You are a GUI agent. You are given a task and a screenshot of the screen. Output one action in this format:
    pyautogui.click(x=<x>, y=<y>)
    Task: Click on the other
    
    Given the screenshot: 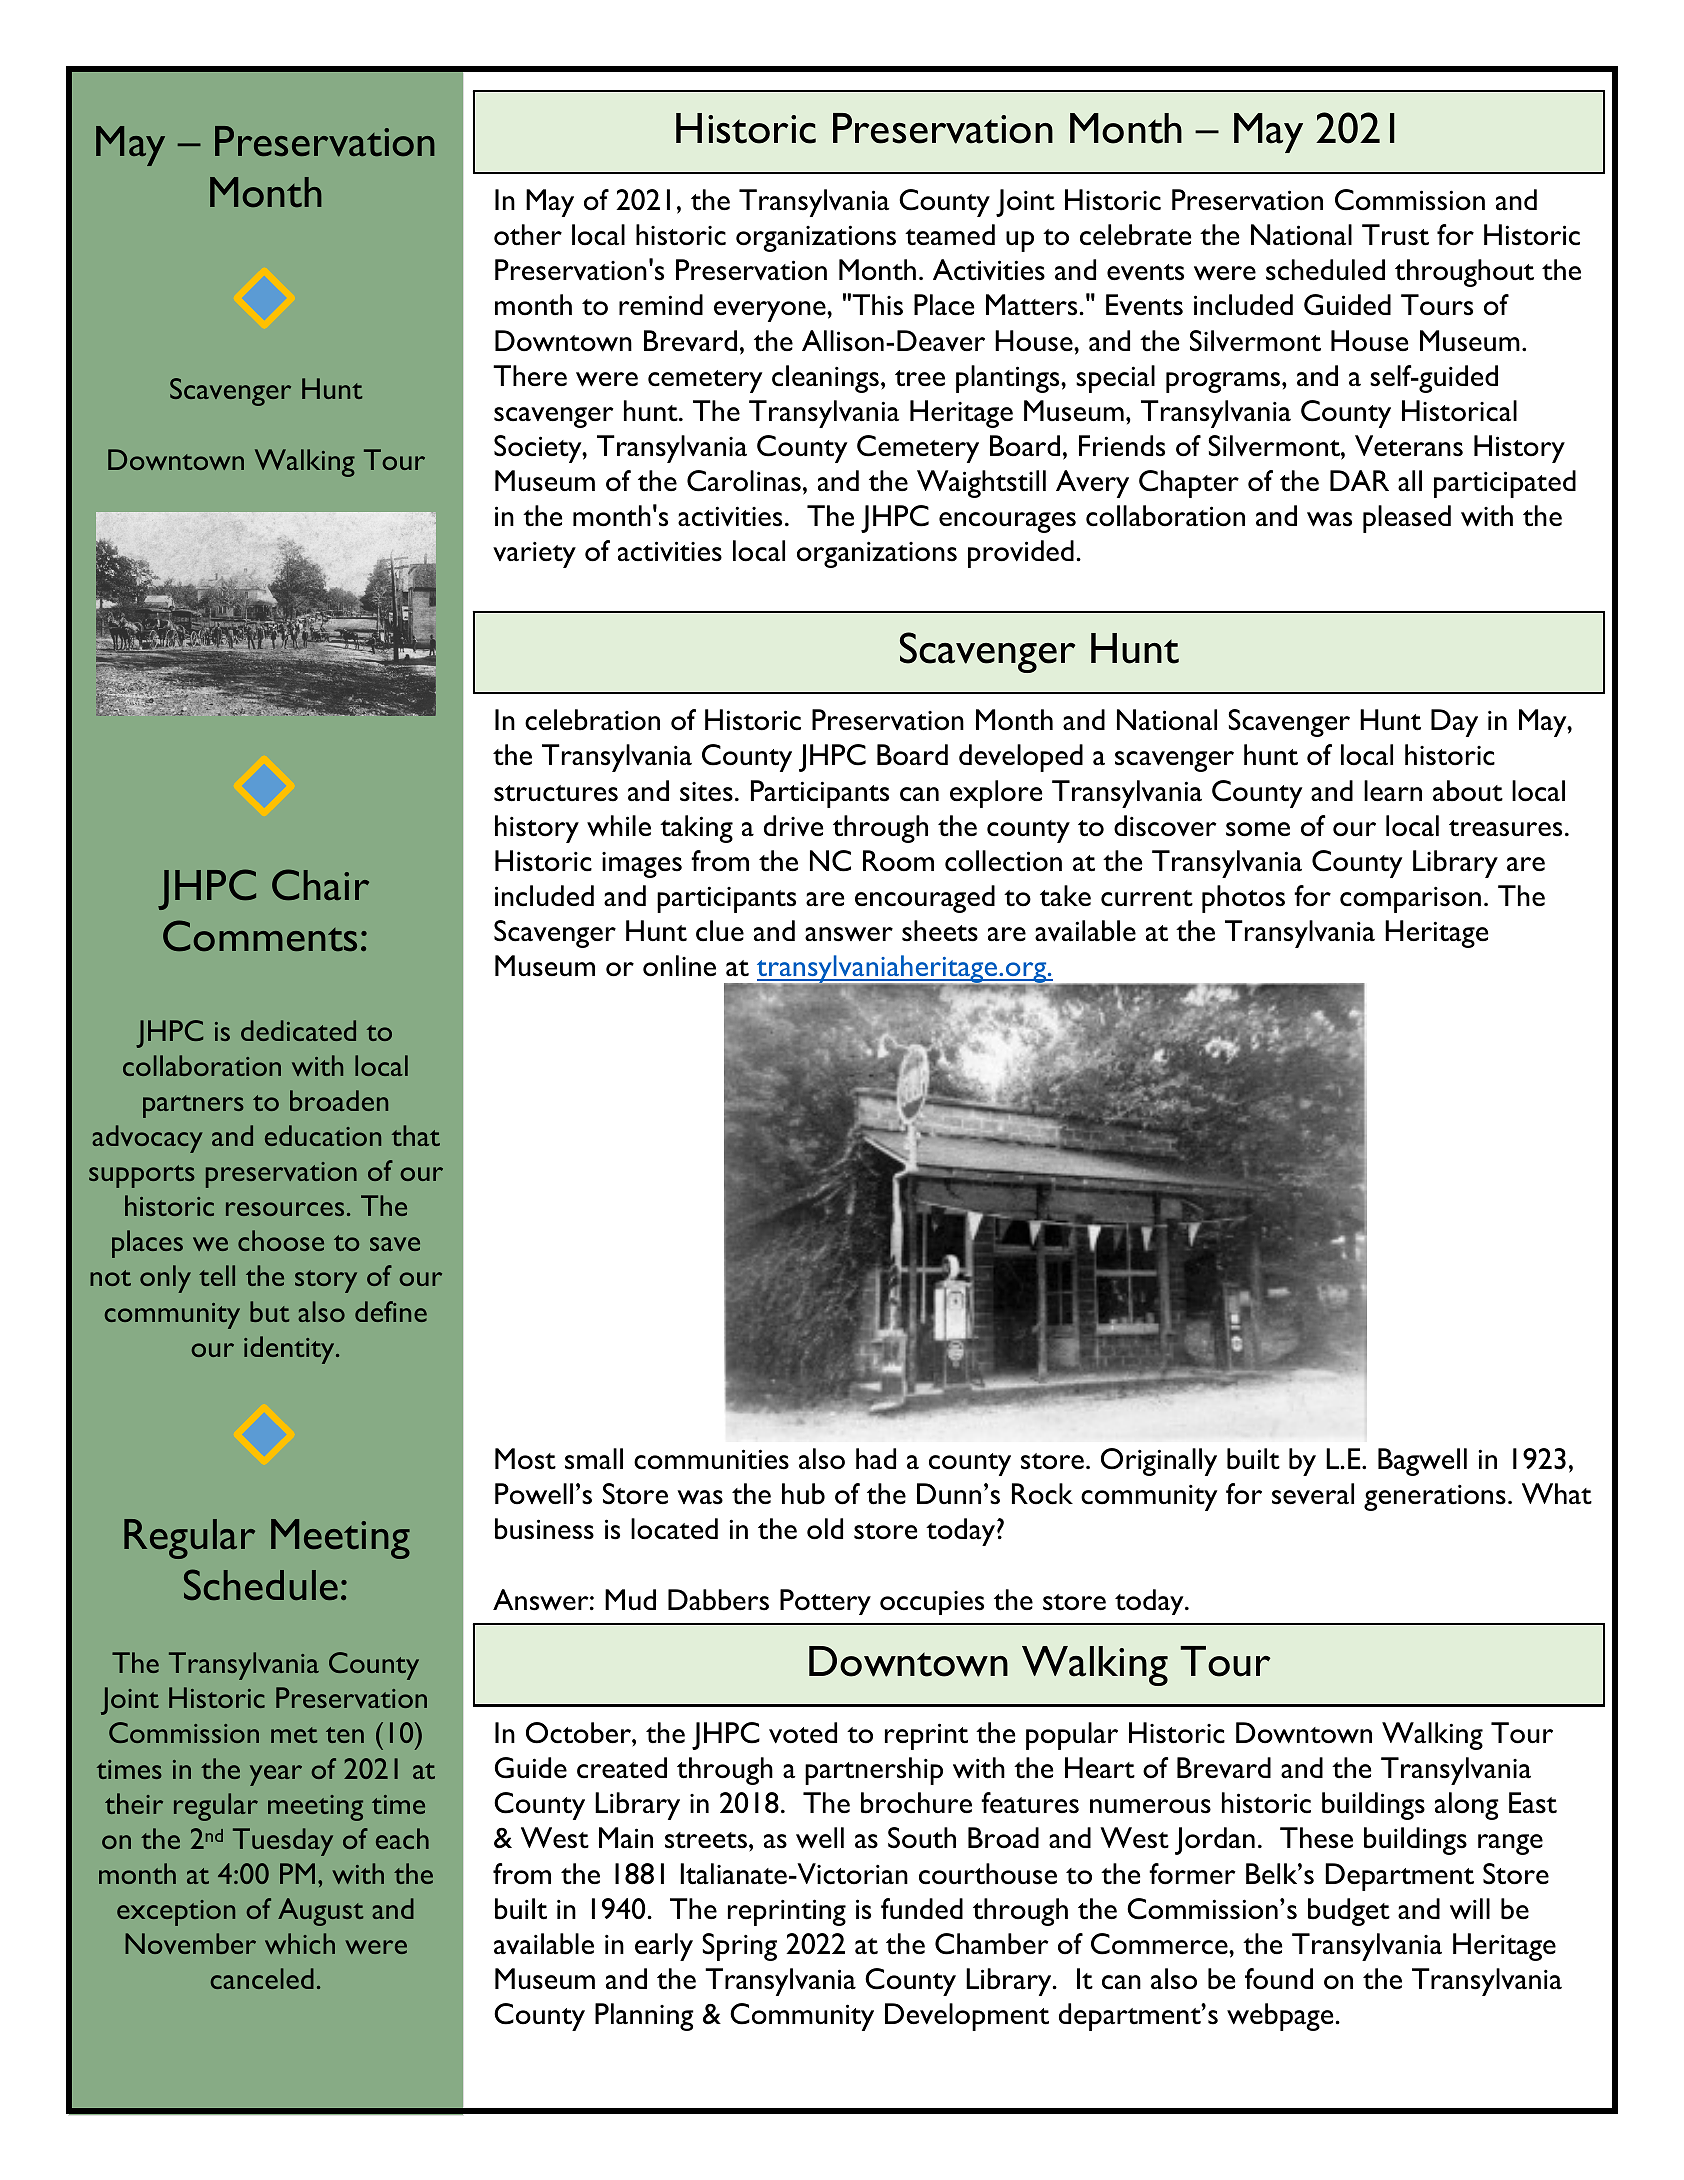 What is the action you would take?
    pyautogui.click(x=528, y=235)
